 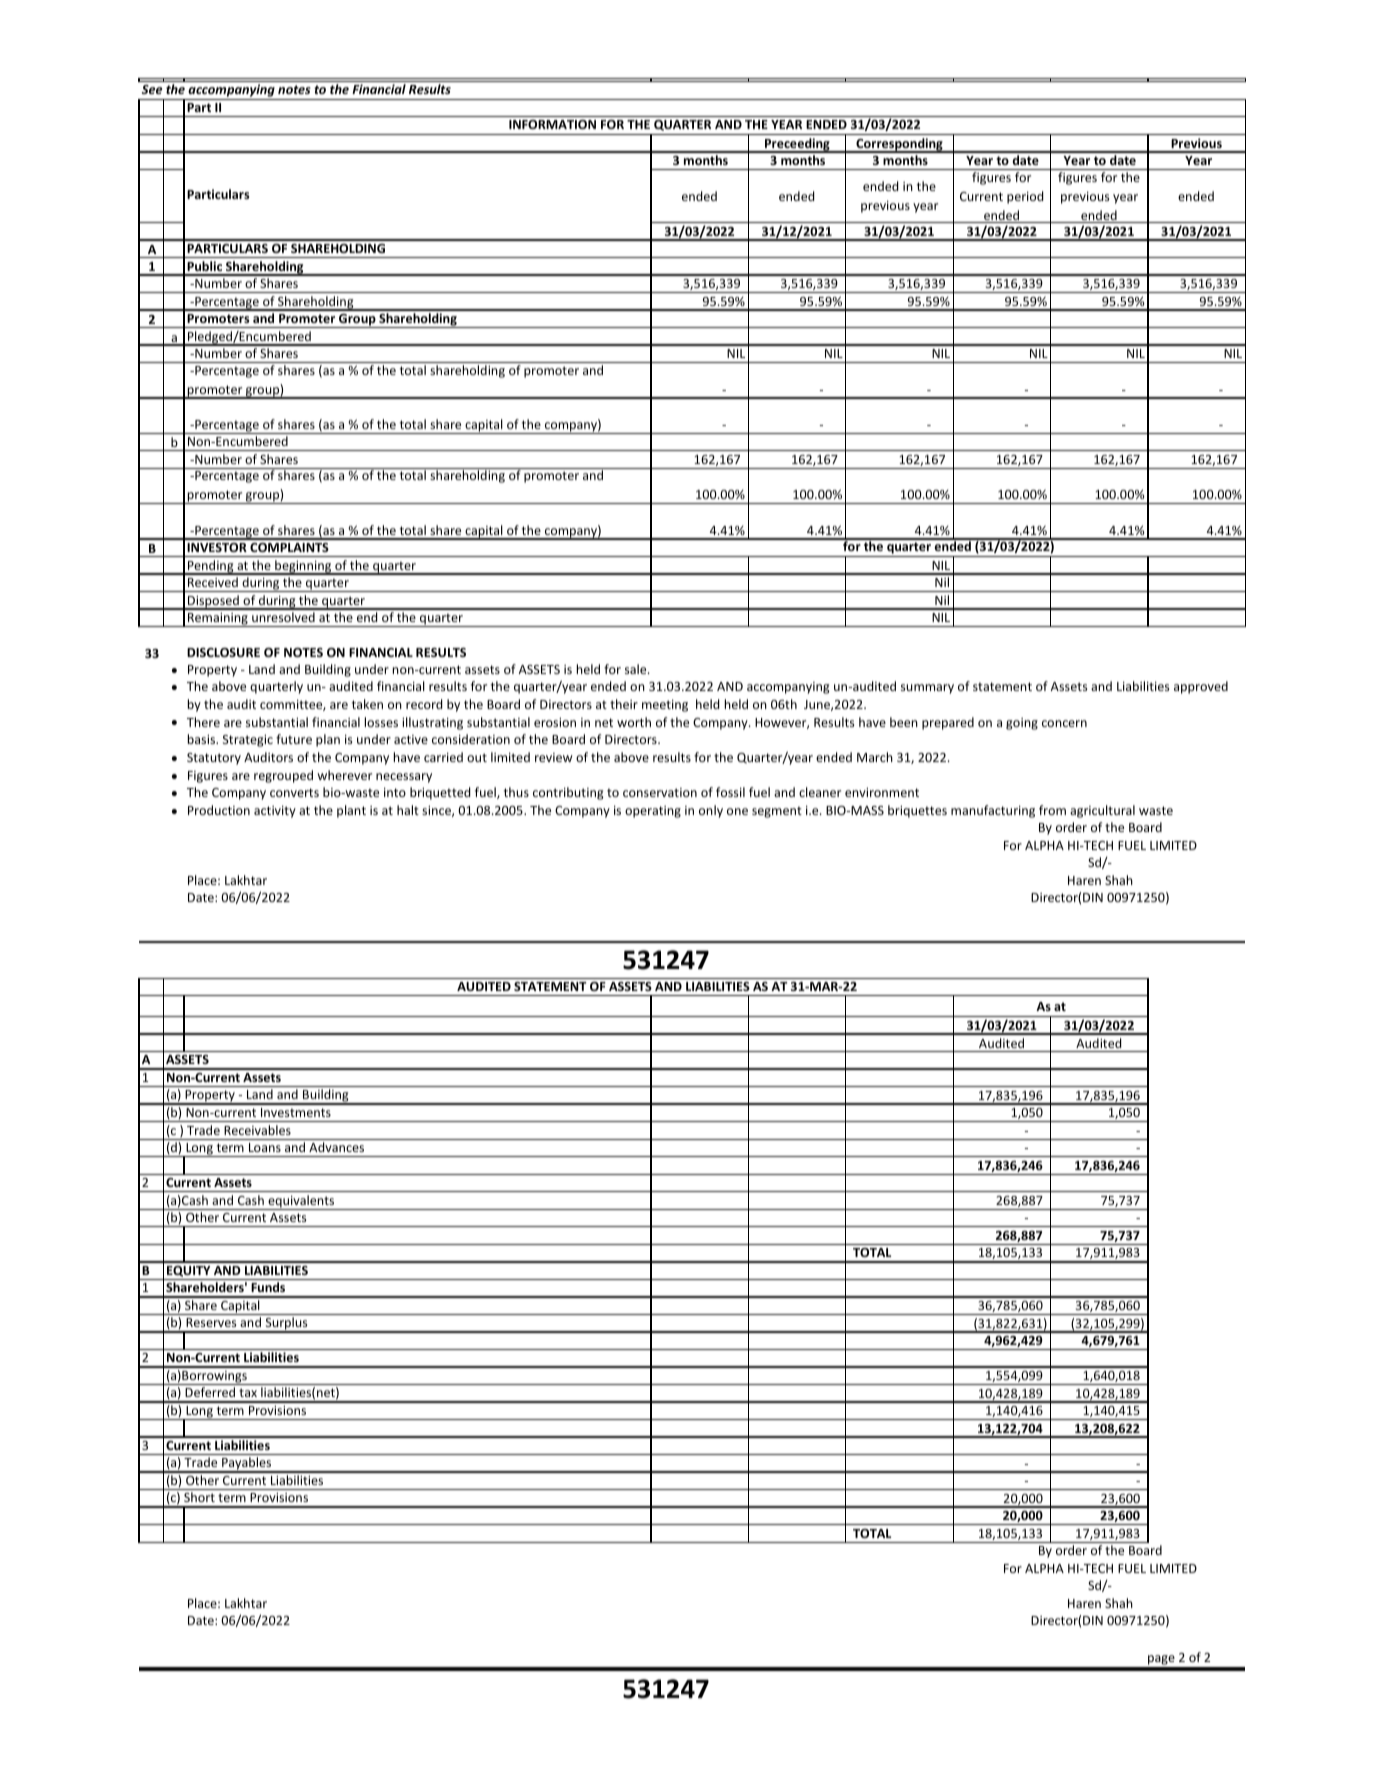 I want to click on only, so click(x=711, y=811).
